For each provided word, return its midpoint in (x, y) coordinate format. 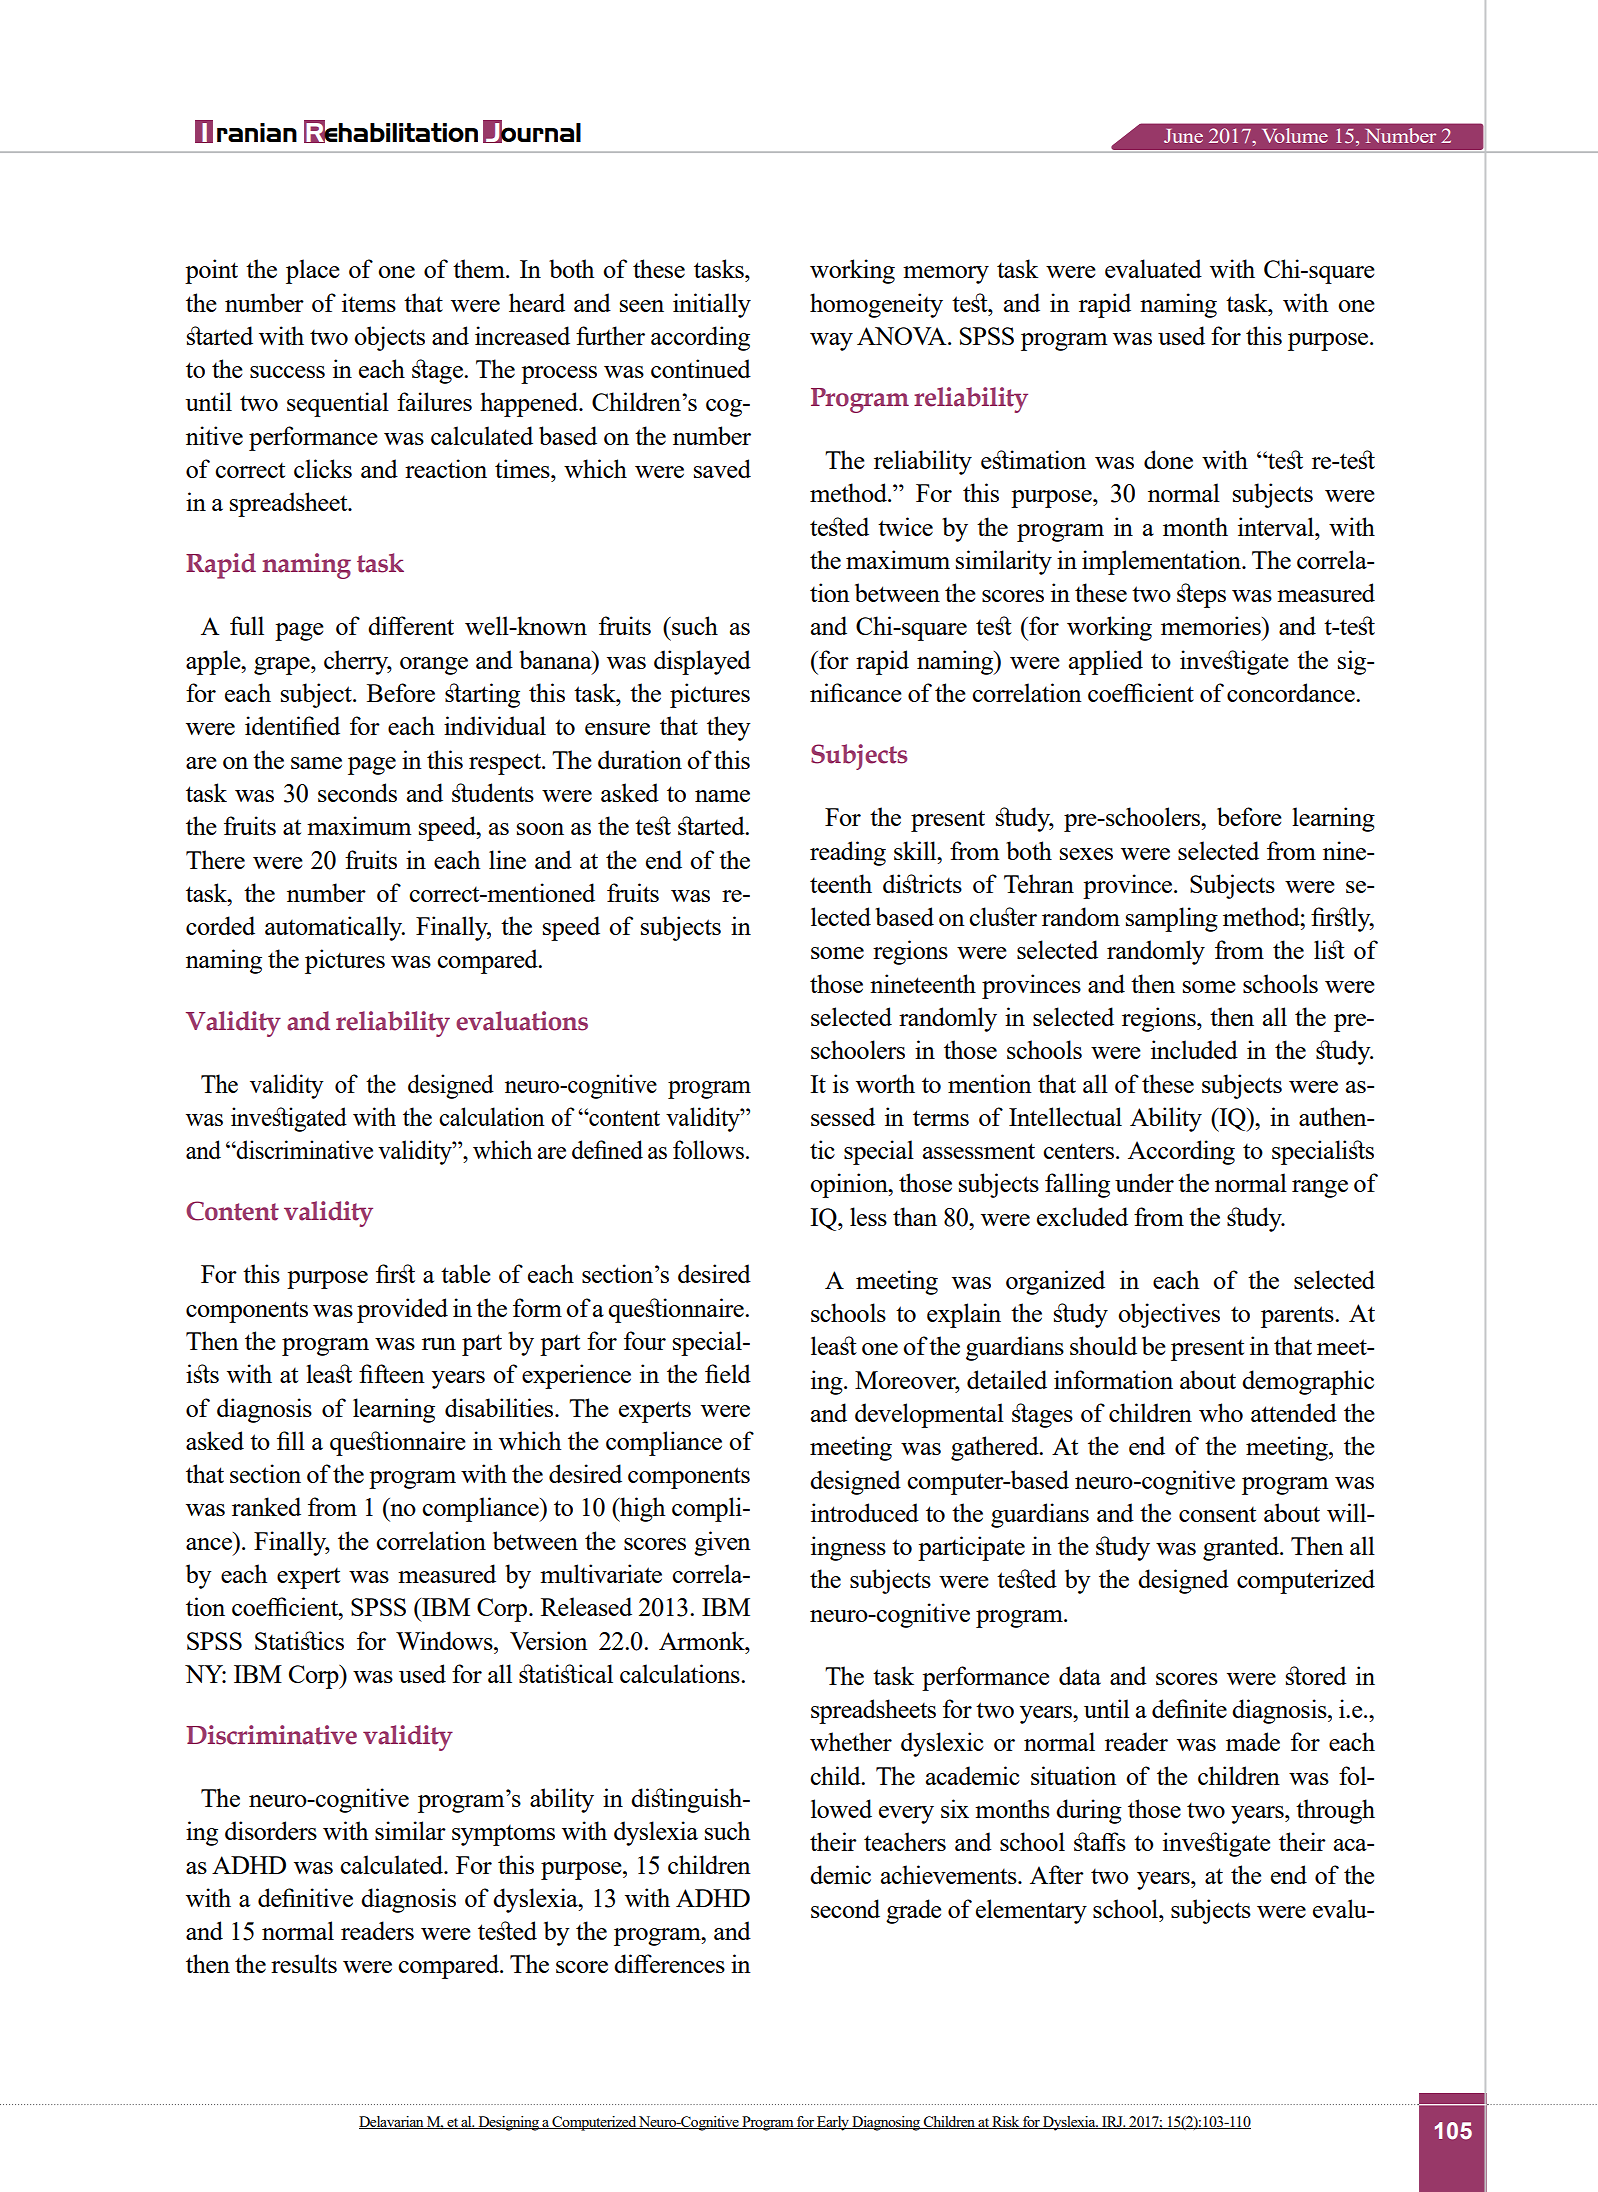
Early (833, 2123)
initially (712, 305)
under (1144, 1182)
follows (710, 1149)
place (313, 271)
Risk (1006, 2122)
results (304, 1963)
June (1183, 136)
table (466, 1273)
